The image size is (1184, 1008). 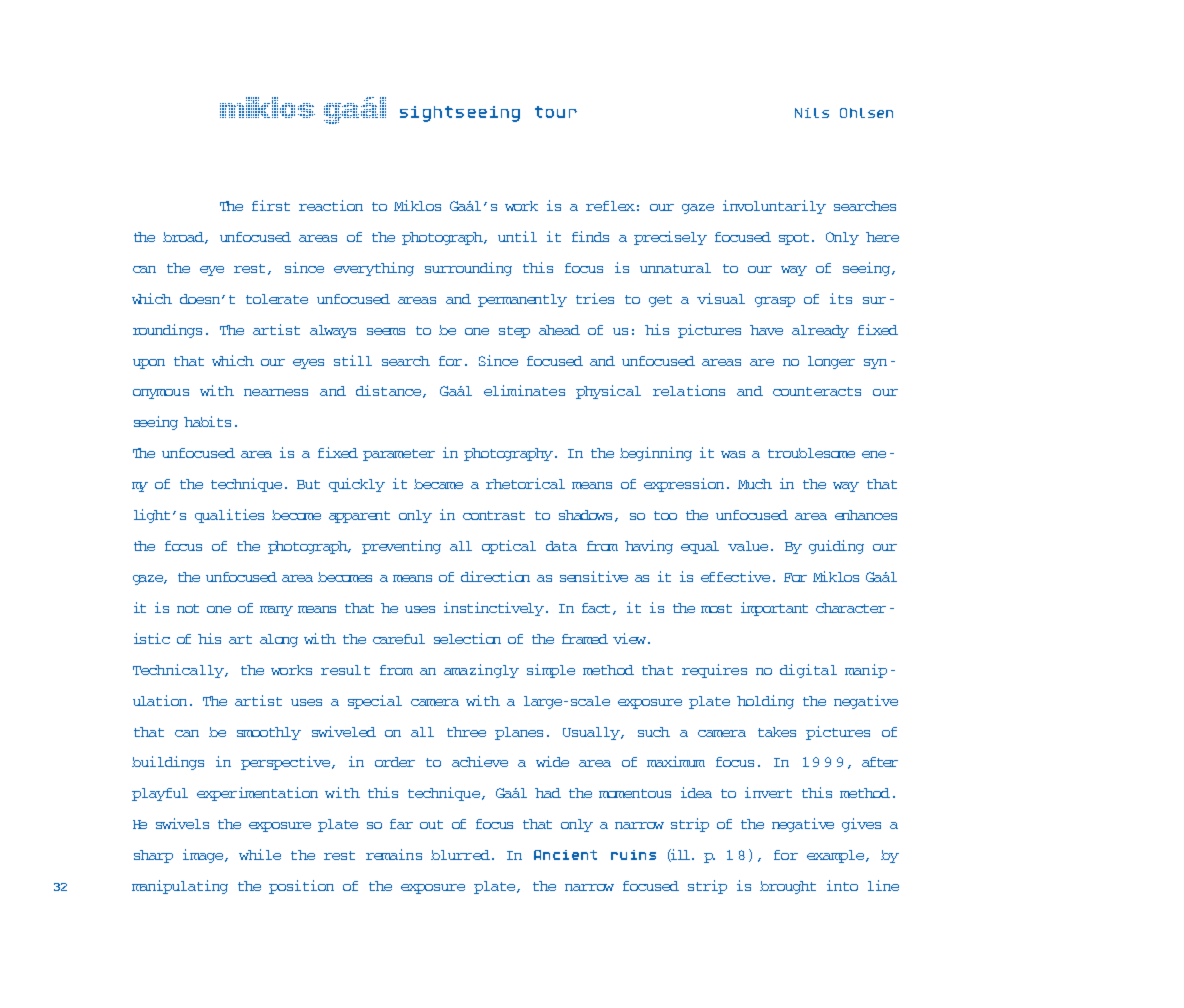 What do you see at coordinates (774, 609) in the page?
I see `important` at bounding box center [774, 609].
